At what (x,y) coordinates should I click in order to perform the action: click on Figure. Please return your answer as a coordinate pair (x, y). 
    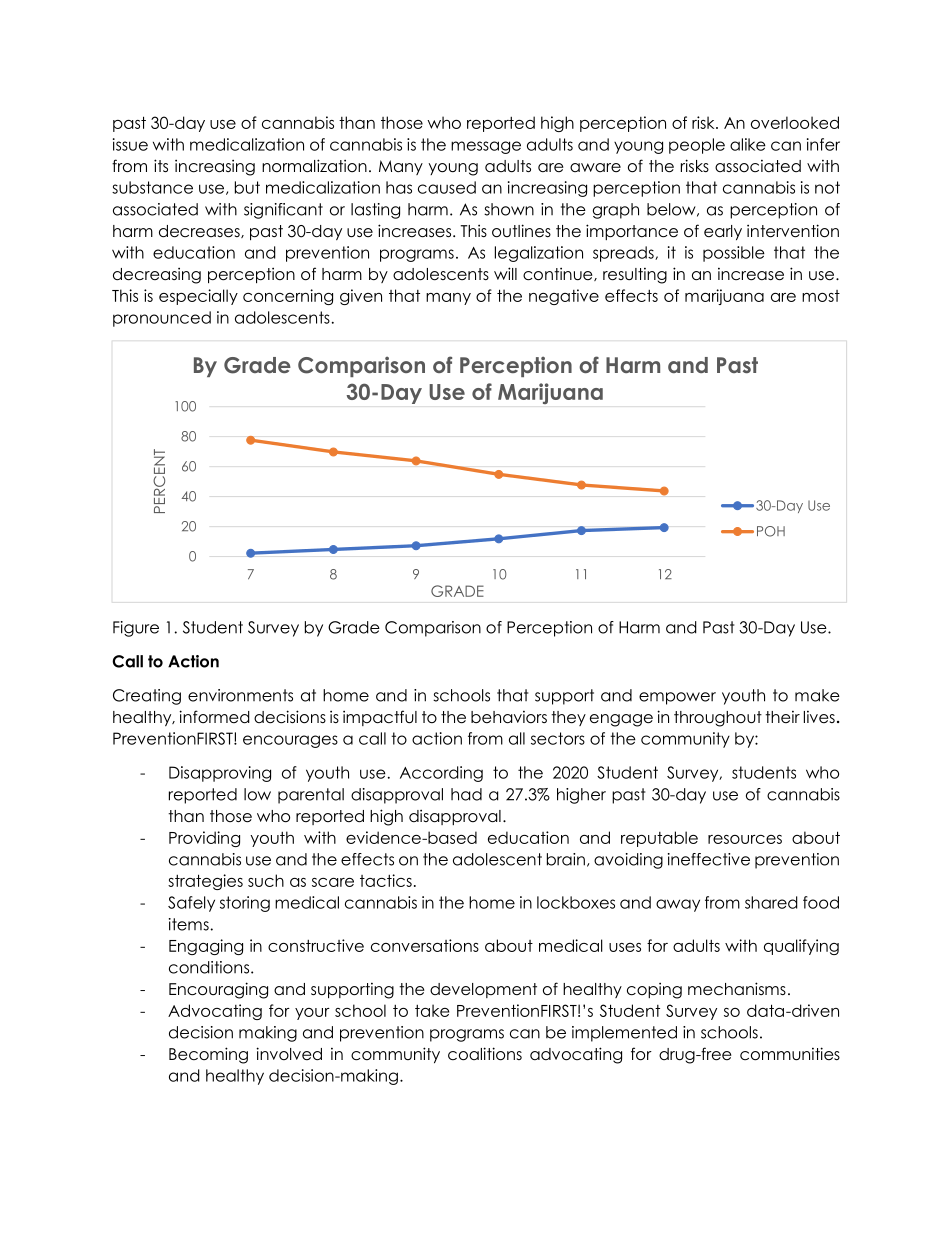
    Looking at the image, I should click on (136, 629).
